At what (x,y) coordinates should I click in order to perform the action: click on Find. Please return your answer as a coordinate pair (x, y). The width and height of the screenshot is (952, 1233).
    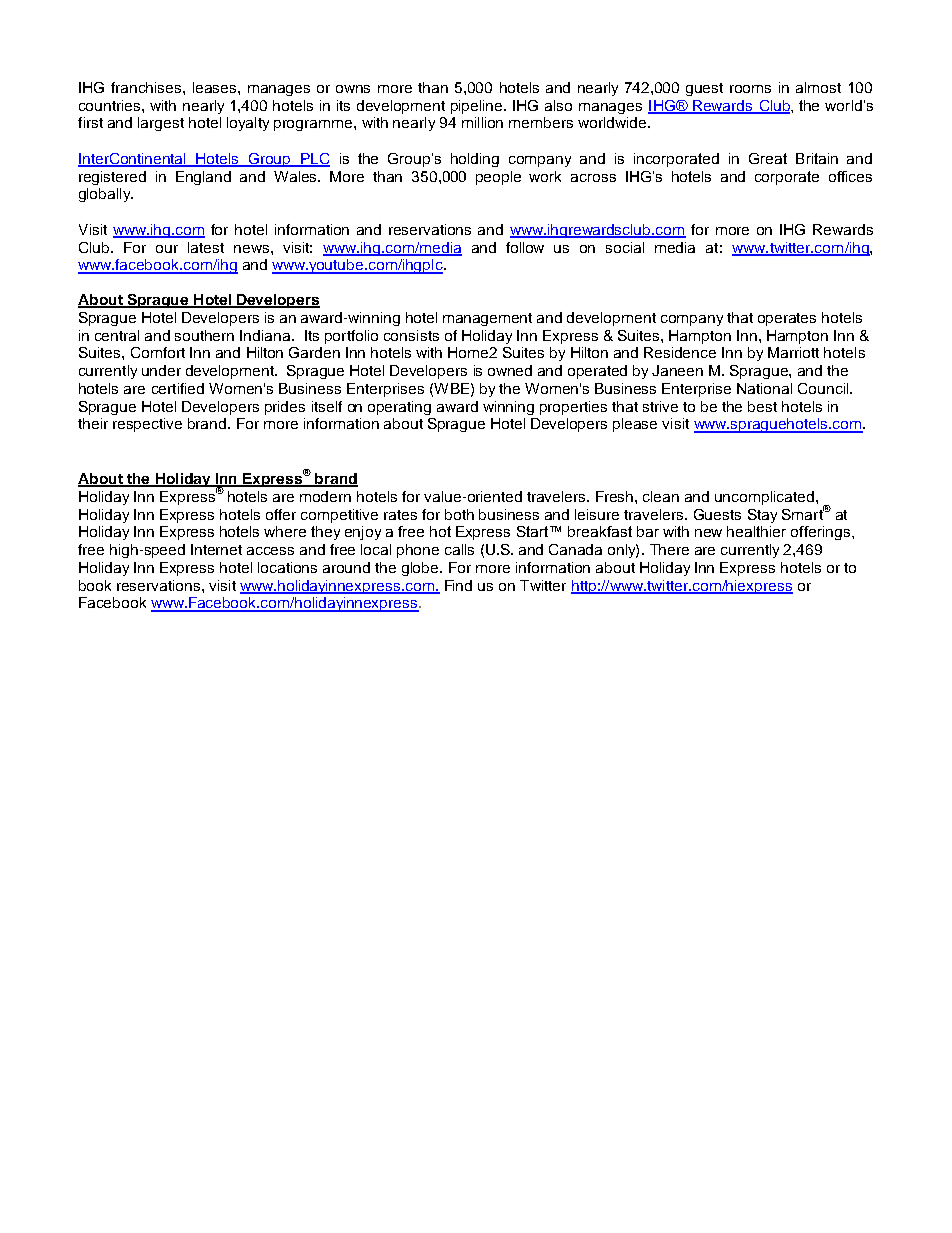
    Looking at the image, I should click on (458, 585).
